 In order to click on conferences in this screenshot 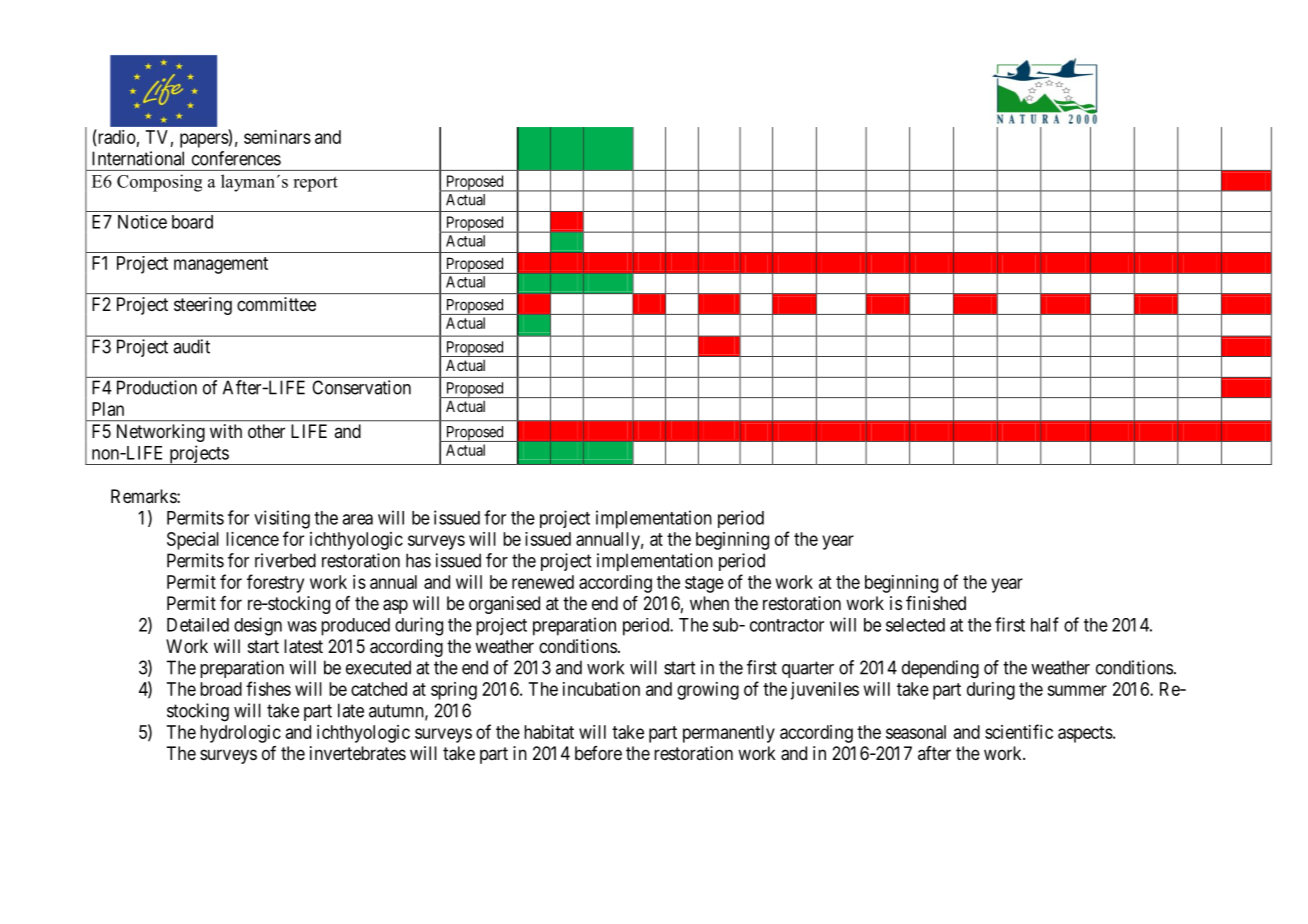, I will do `click(236, 158)`.
